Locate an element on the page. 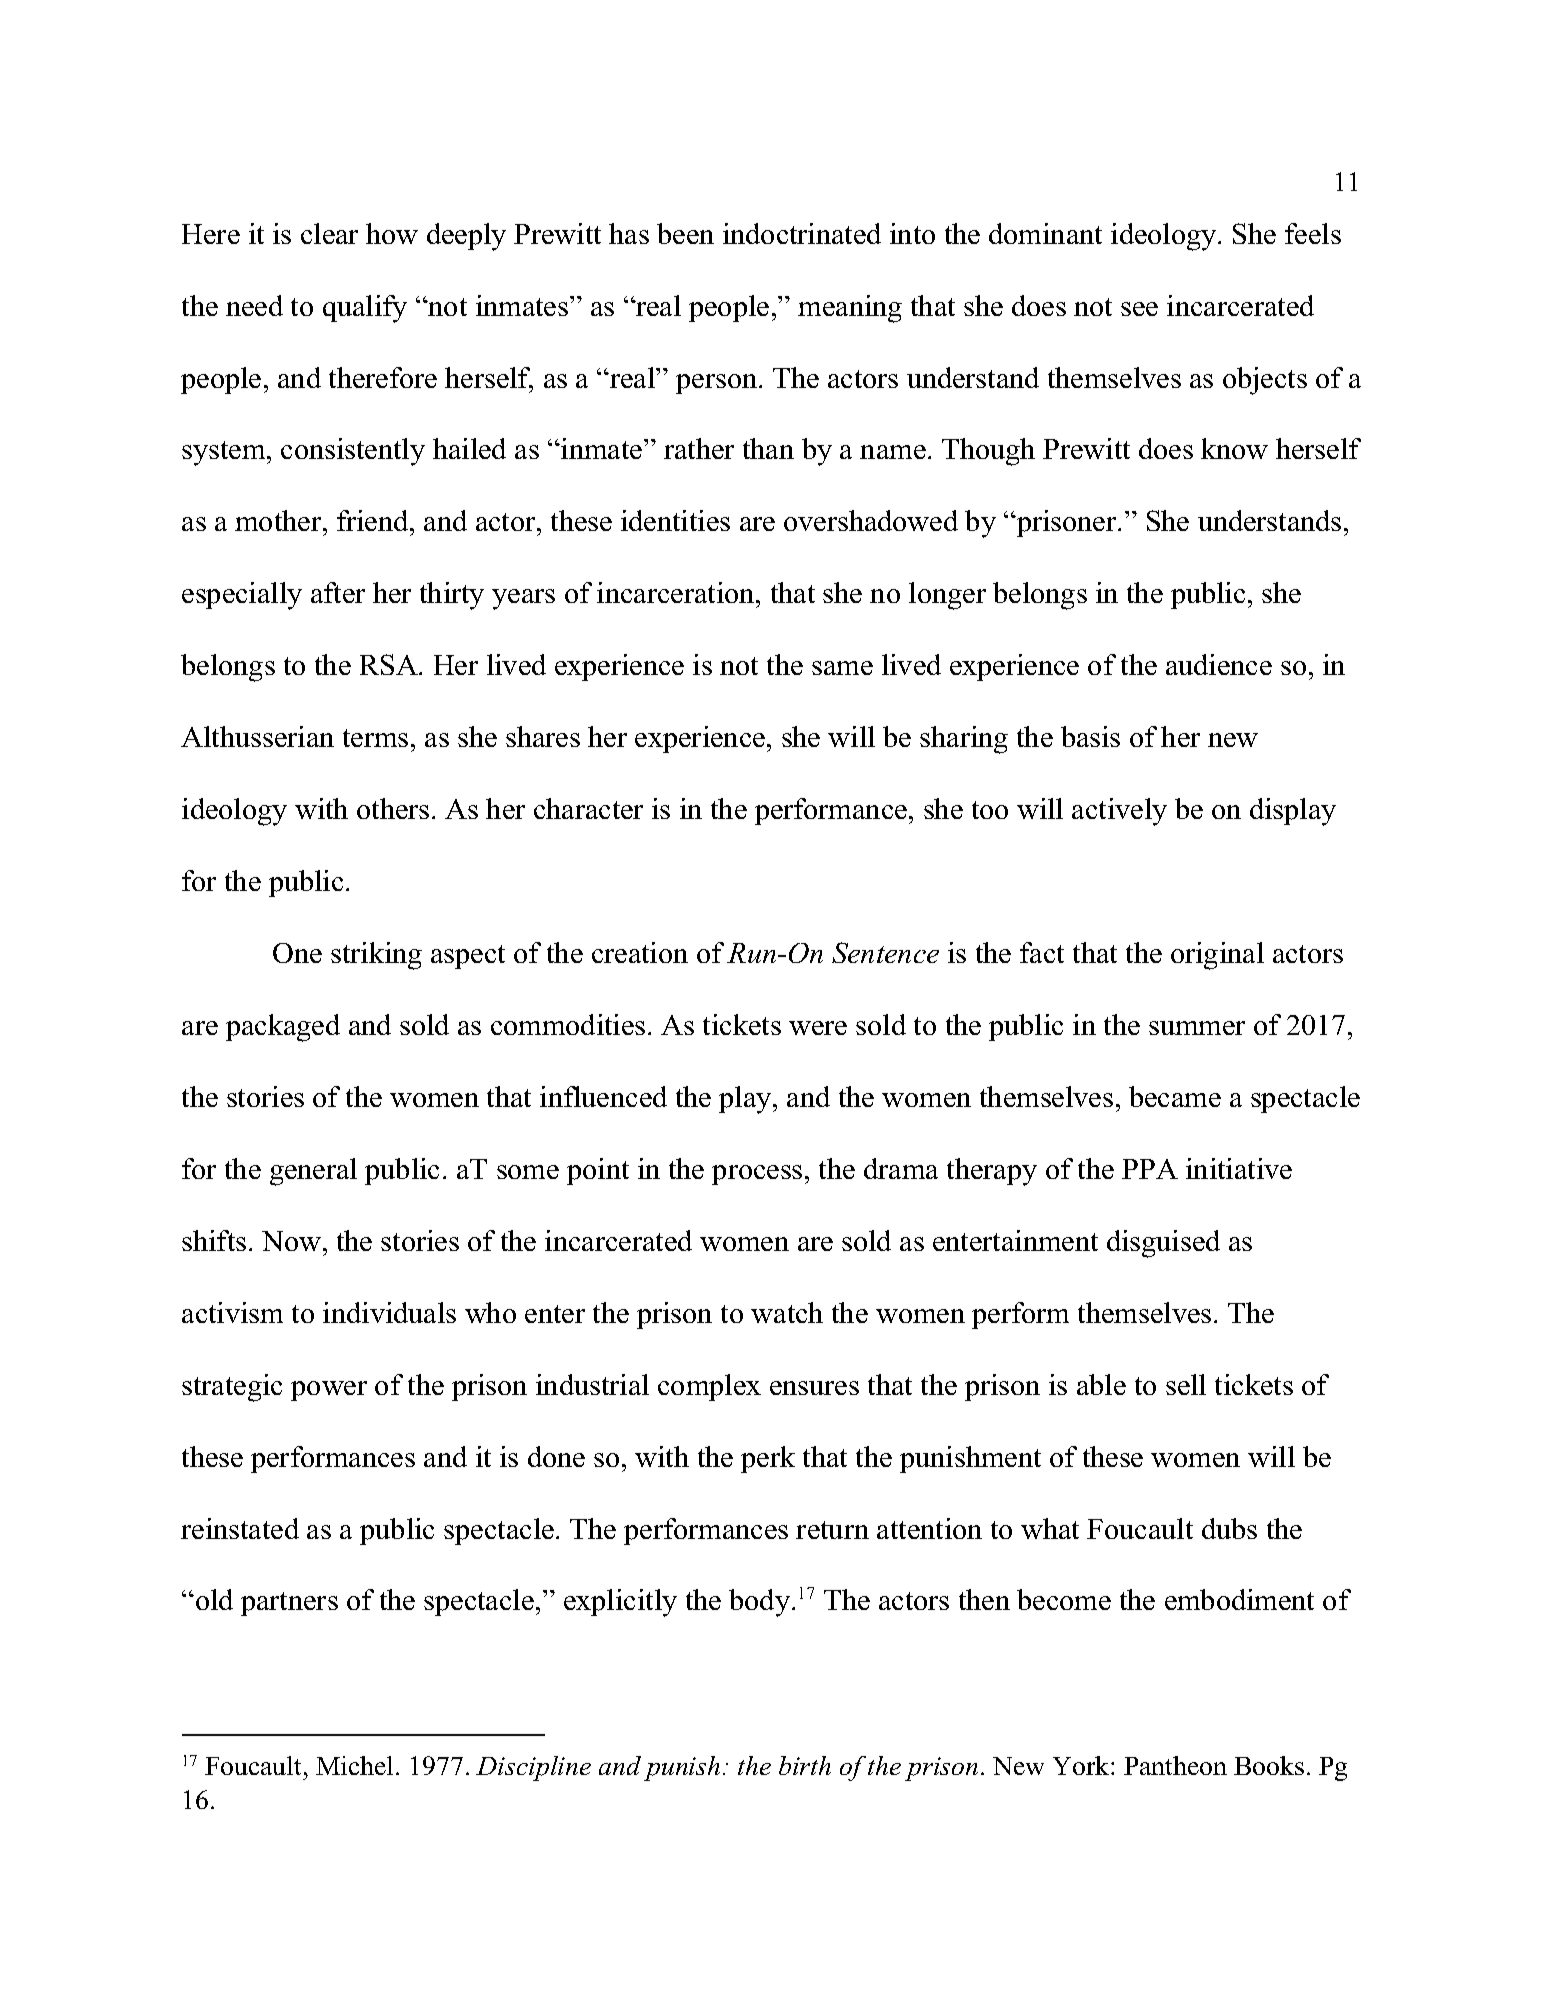 The height and width of the page is (1999, 1544). RSA is located at coordinates (390, 664).
